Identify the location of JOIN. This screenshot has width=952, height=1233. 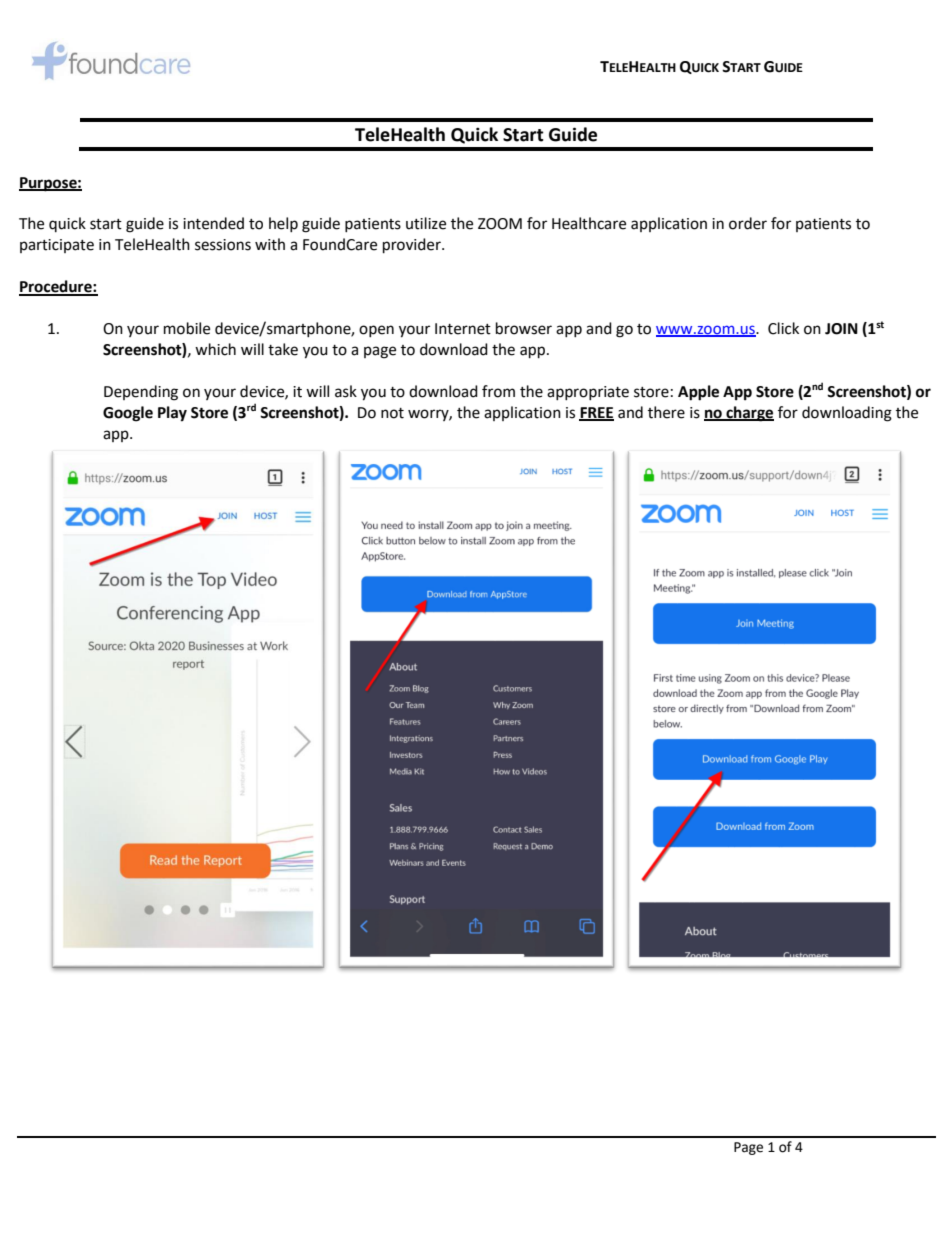
(841, 329).
